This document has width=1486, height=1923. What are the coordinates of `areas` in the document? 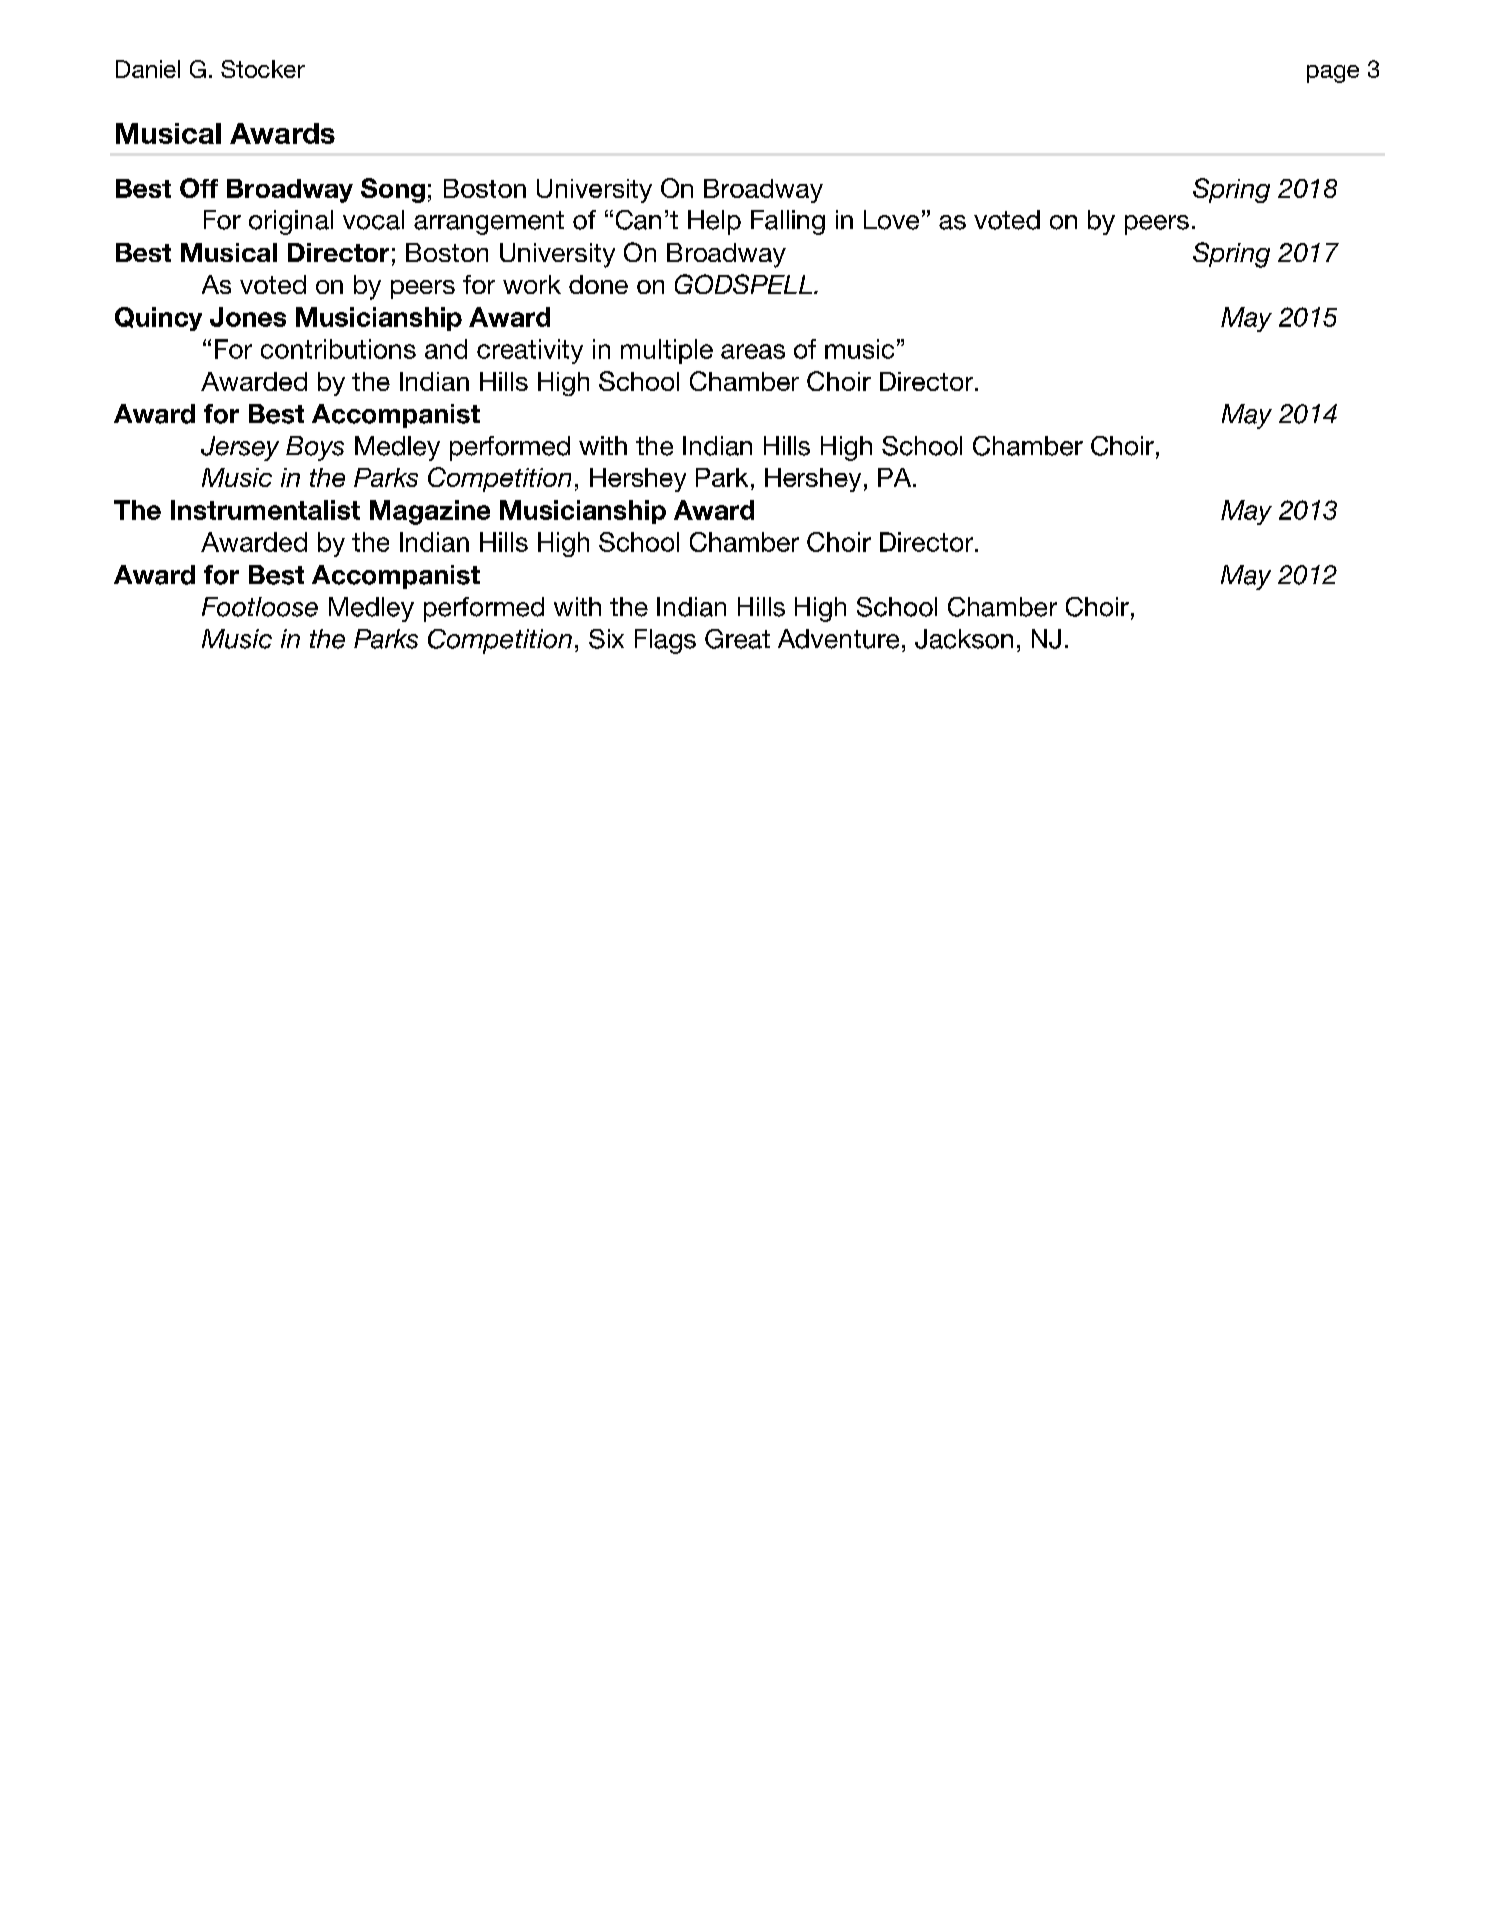 It's located at (753, 351).
